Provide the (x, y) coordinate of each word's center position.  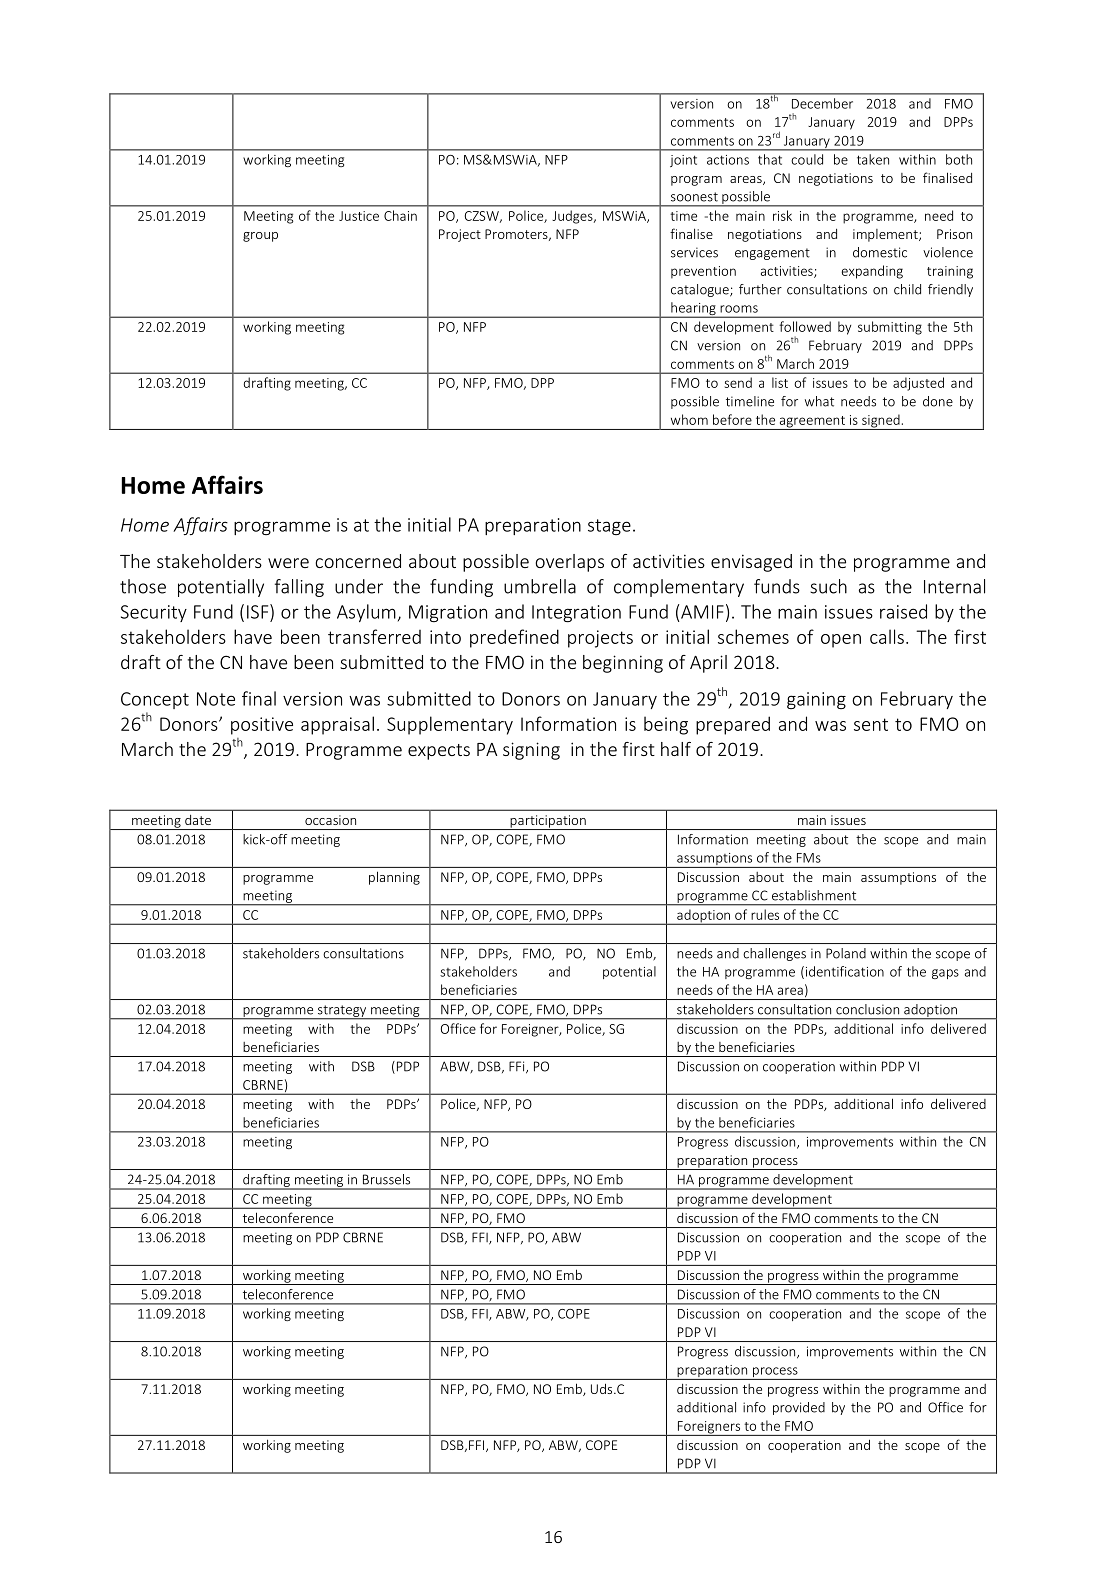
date (198, 820)
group (260, 237)
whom (689, 419)
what (819, 401)
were (288, 563)
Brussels (386, 1179)
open (841, 641)
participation (548, 822)
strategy (342, 1012)
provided (799, 1408)
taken (873, 159)
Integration (576, 613)
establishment (814, 895)
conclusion (867, 1009)
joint (683, 161)
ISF (259, 611)
